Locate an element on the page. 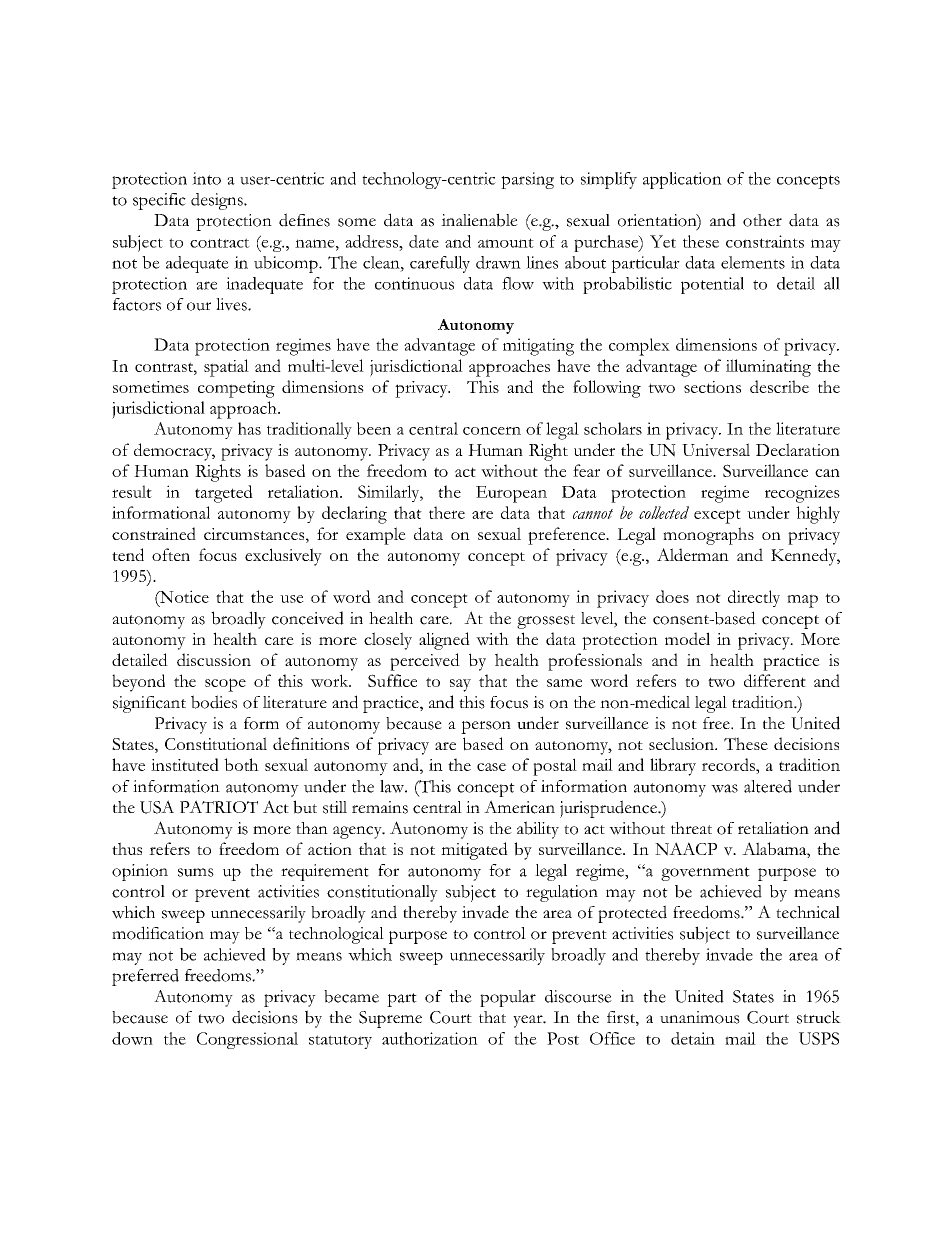 Image resolution: width=952 pixels, height=1233 pixels. designs is located at coordinates (218, 201).
